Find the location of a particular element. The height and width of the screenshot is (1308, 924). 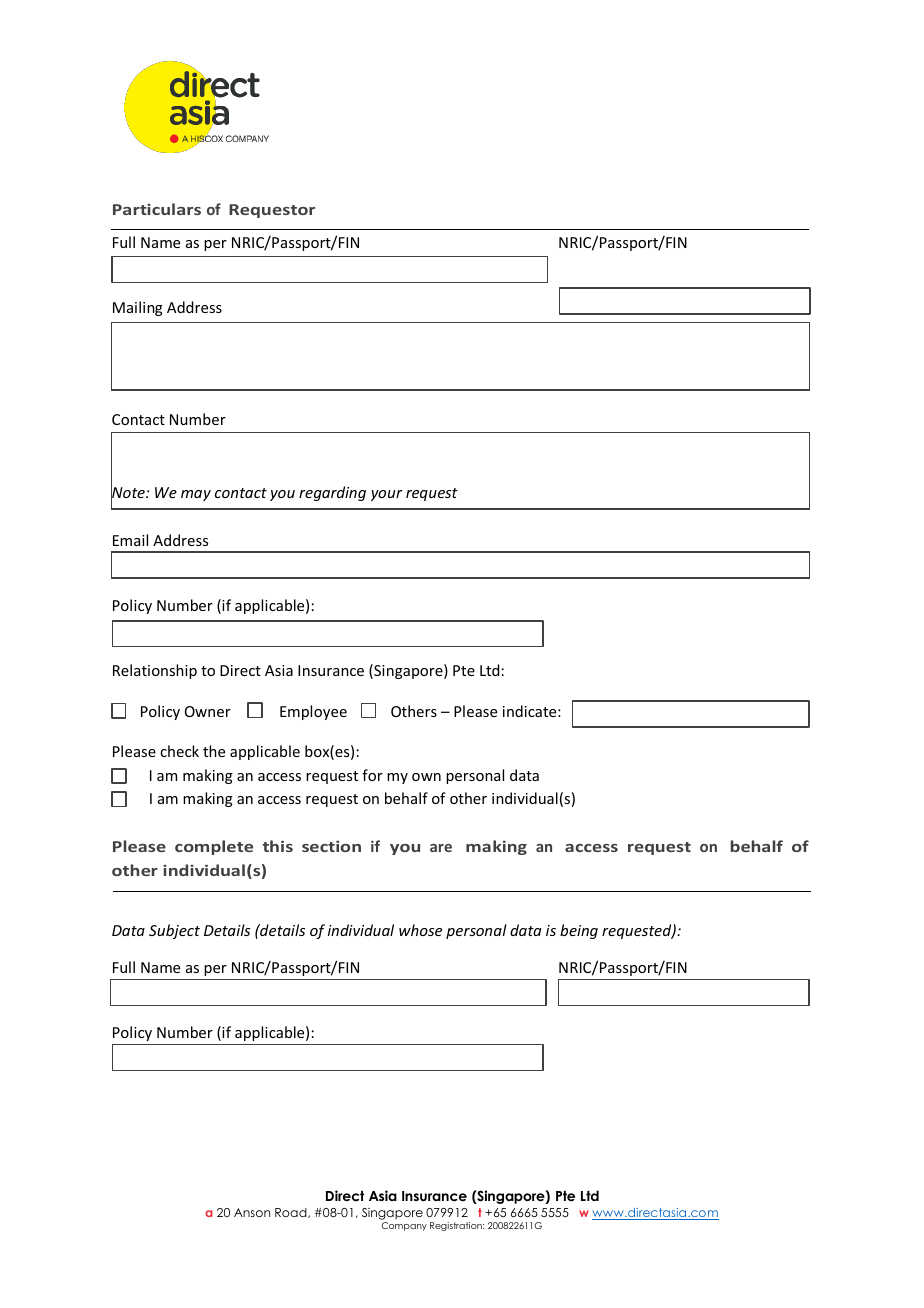

section is located at coordinates (331, 846).
